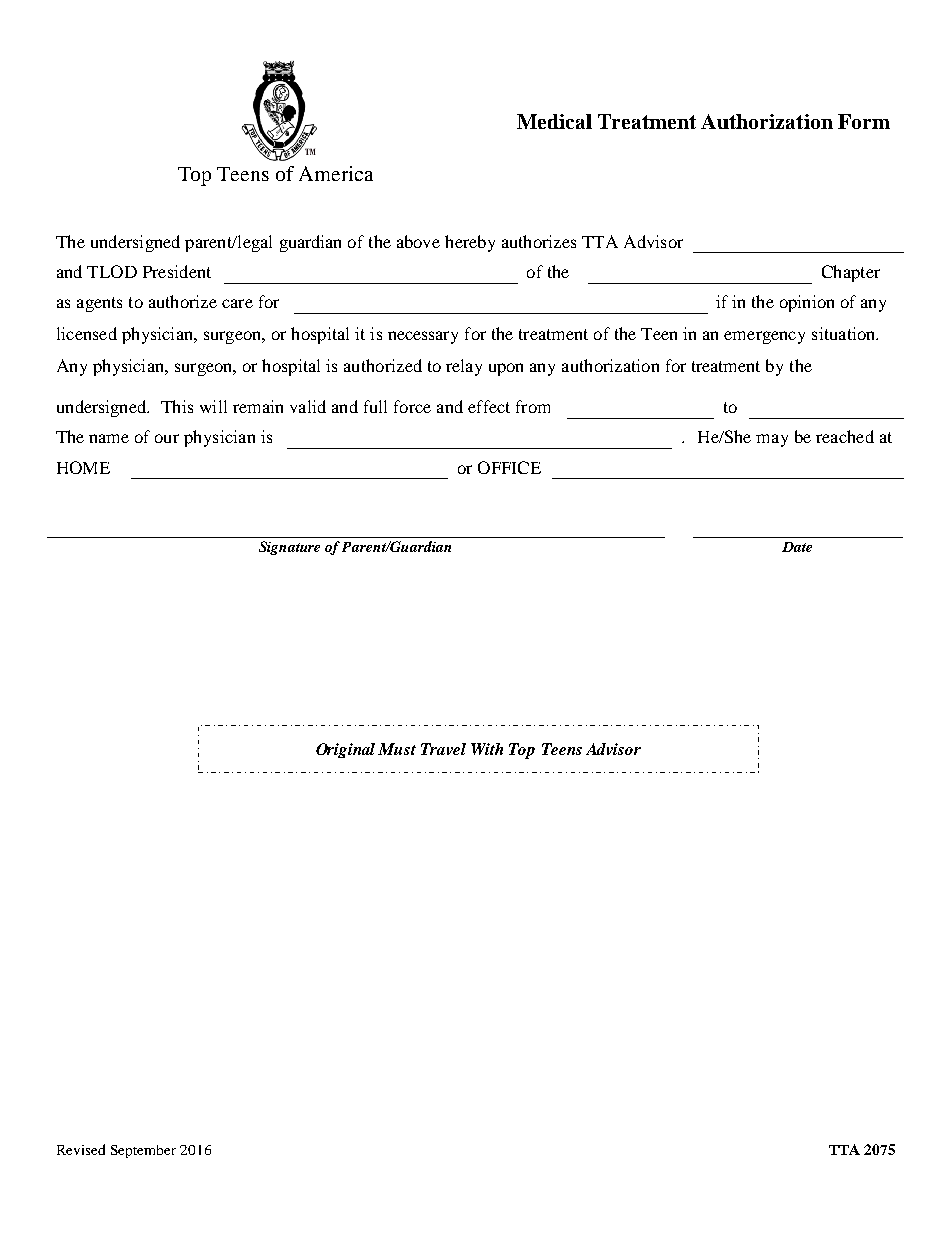 The height and width of the screenshot is (1233, 952). What do you see at coordinates (143, 1151) in the screenshot?
I see `September` at bounding box center [143, 1151].
